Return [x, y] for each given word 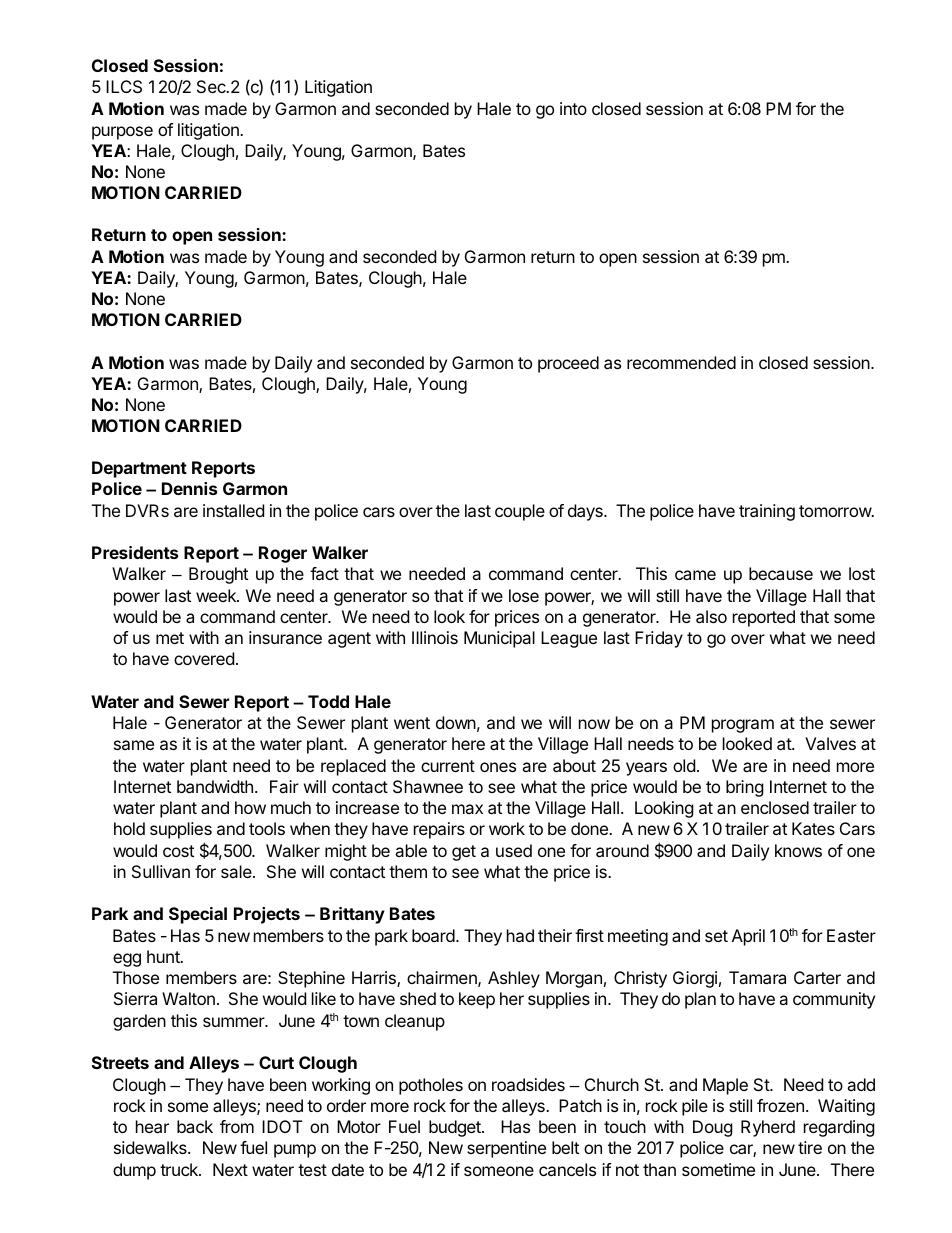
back [195, 1126]
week [217, 595]
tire [810, 1147]
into [573, 108]
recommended [681, 362]
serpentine [506, 1149]
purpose [122, 133]
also [711, 616]
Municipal [499, 639]
